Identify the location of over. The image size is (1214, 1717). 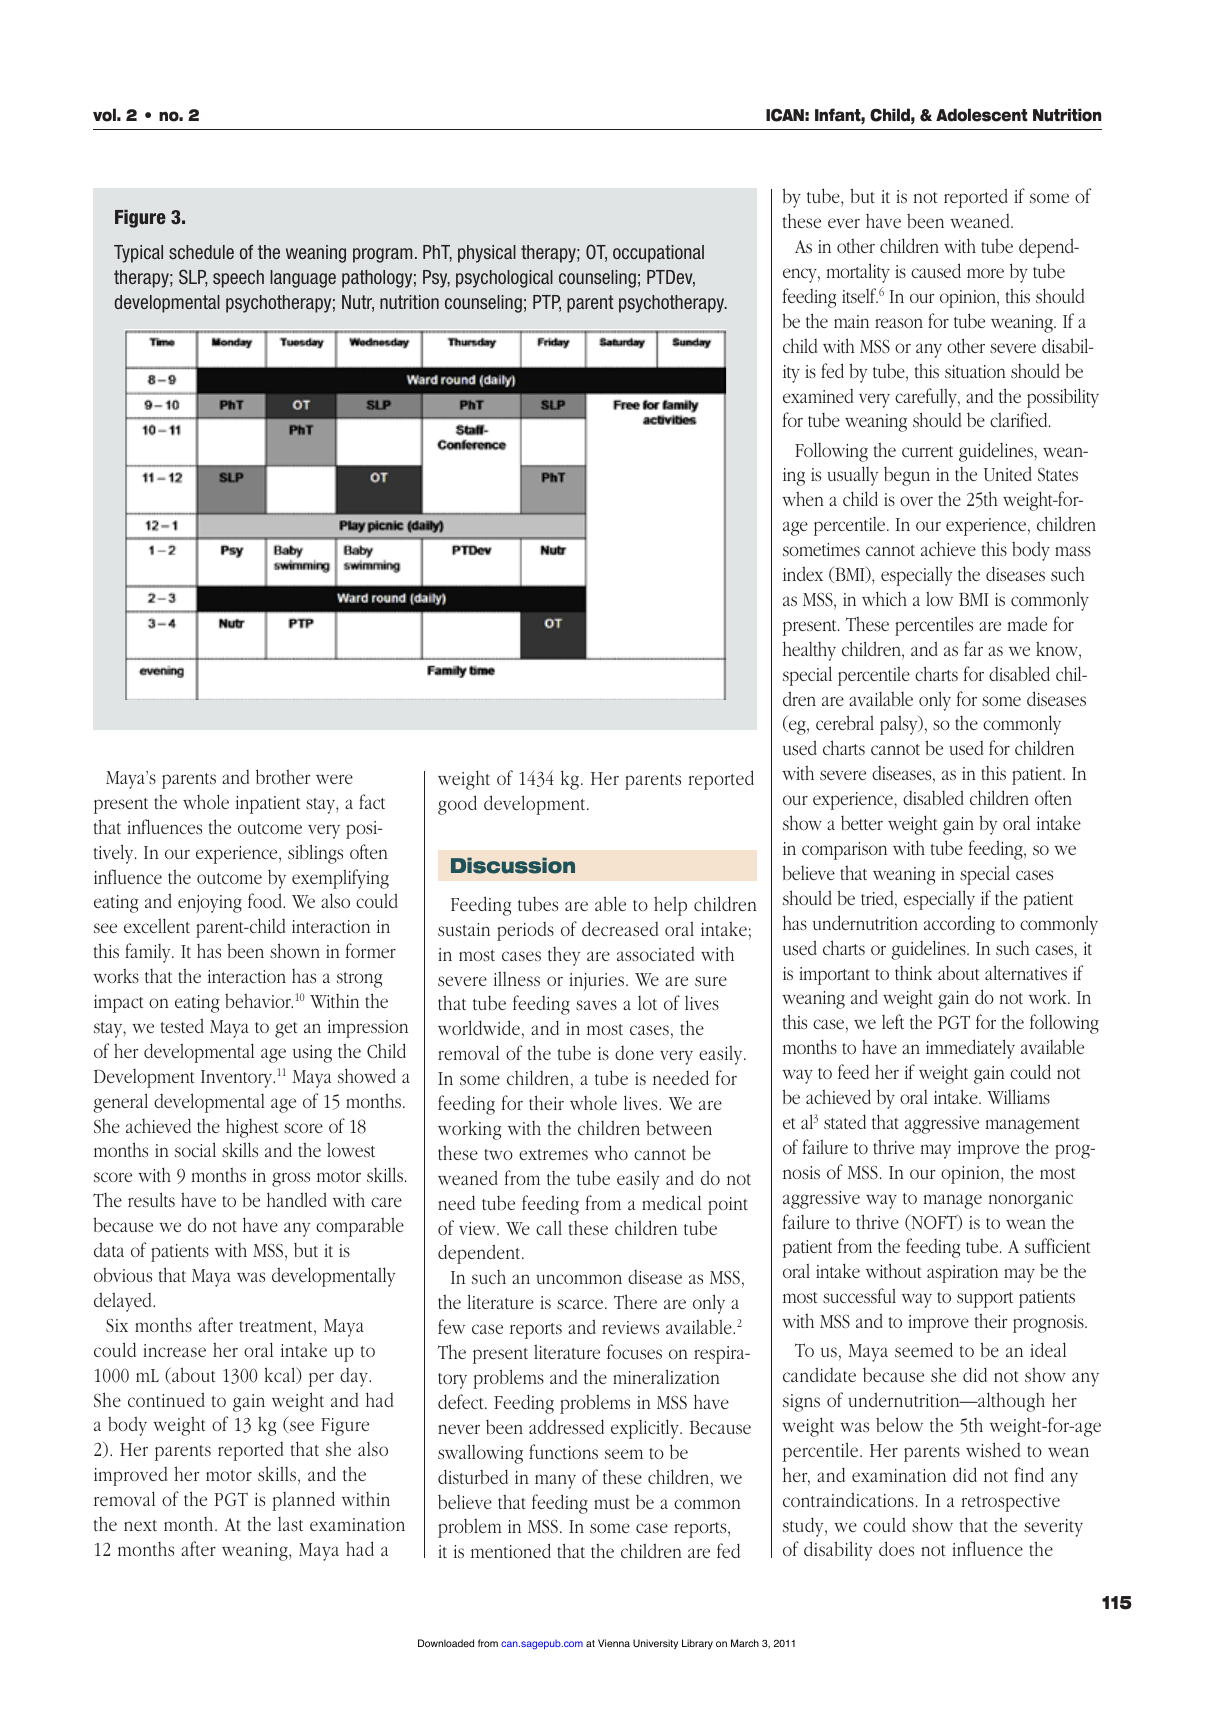
(916, 501).
